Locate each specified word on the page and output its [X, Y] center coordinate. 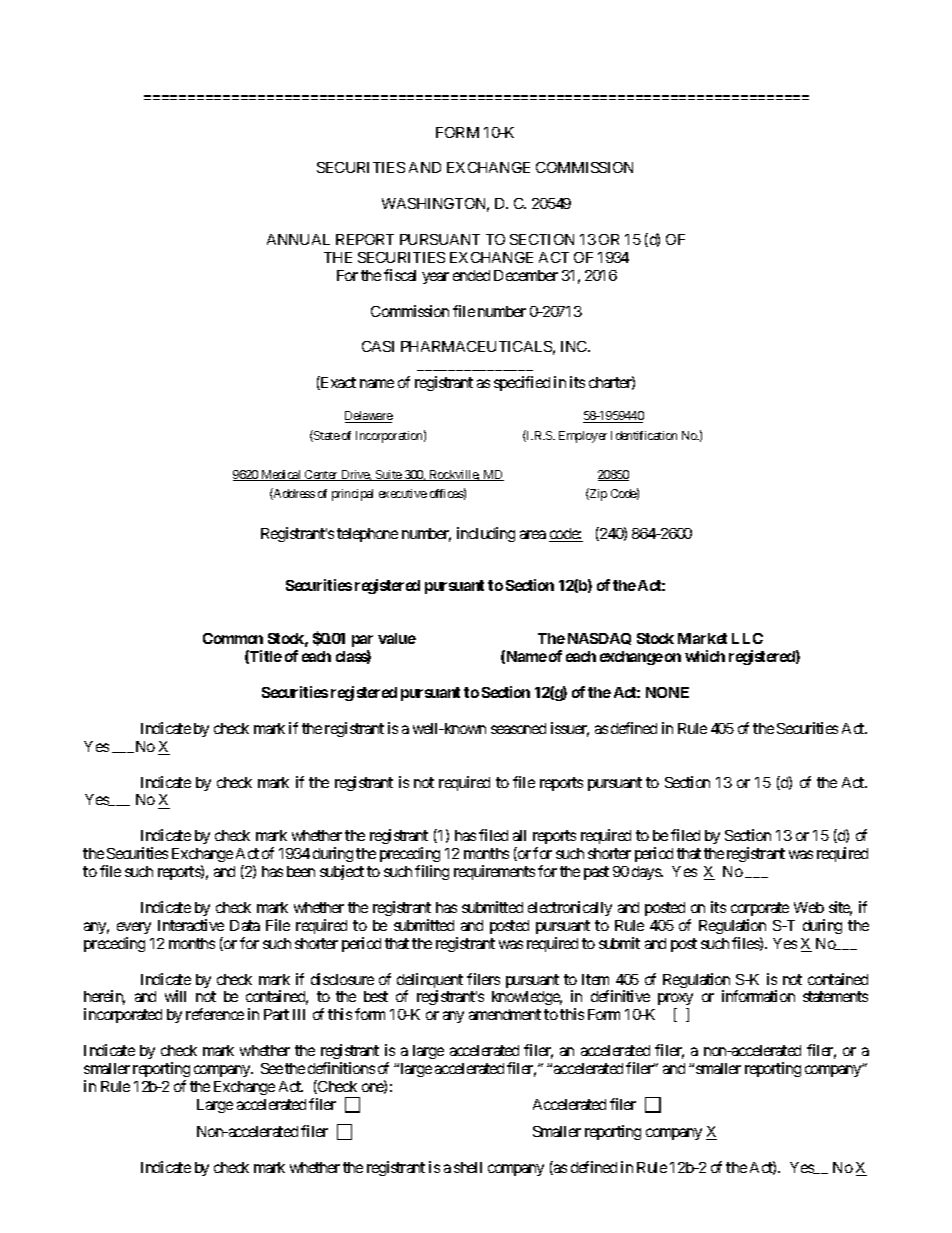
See [272, 1068]
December [526, 275]
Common [233, 638]
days [647, 873]
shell [468, 1167]
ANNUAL [298, 239]
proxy [675, 1001]
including [486, 534]
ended [471, 275]
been [301, 871]
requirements [494, 872]
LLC [747, 638]
